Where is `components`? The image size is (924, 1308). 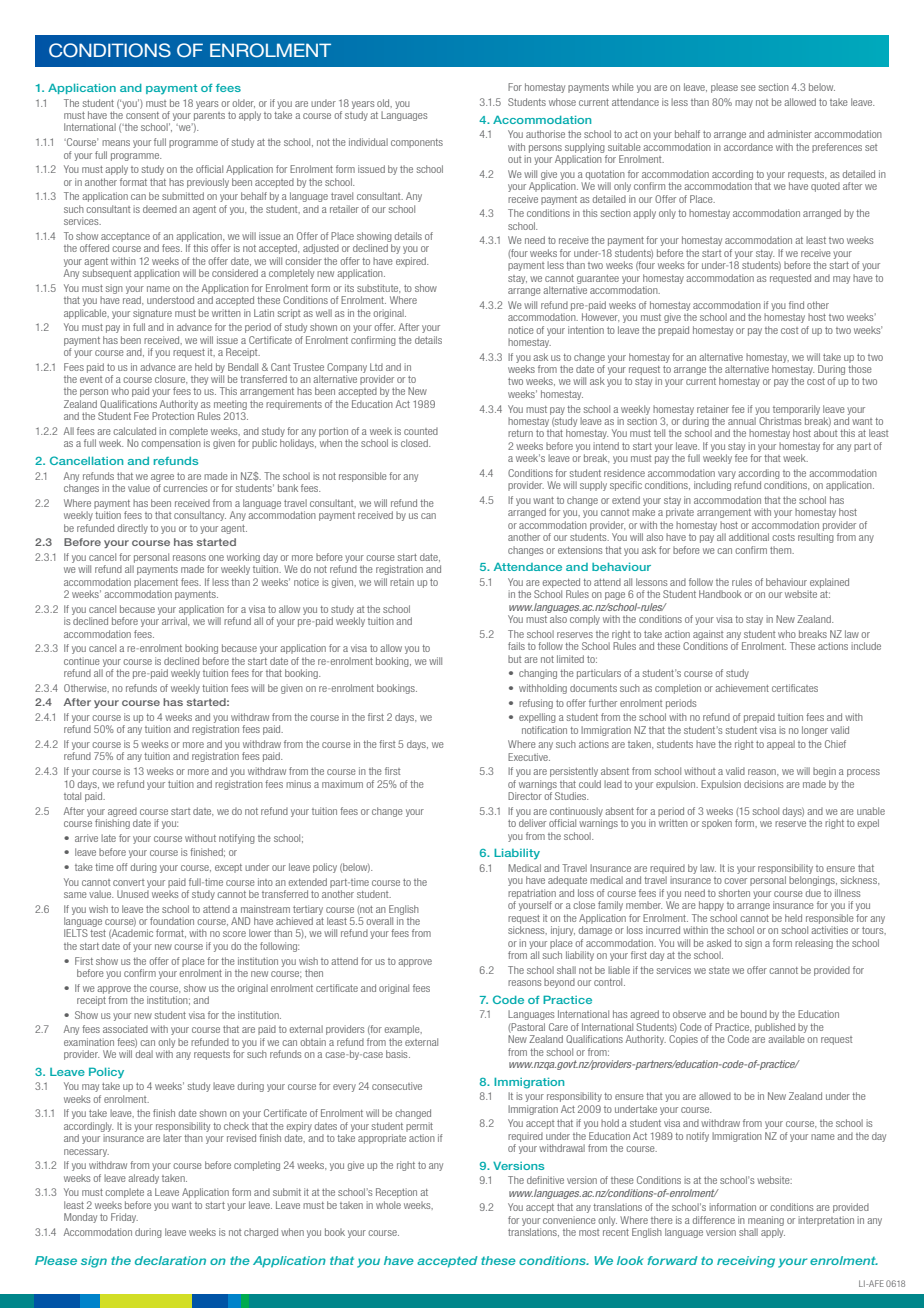
components is located at coordinates (417, 143).
